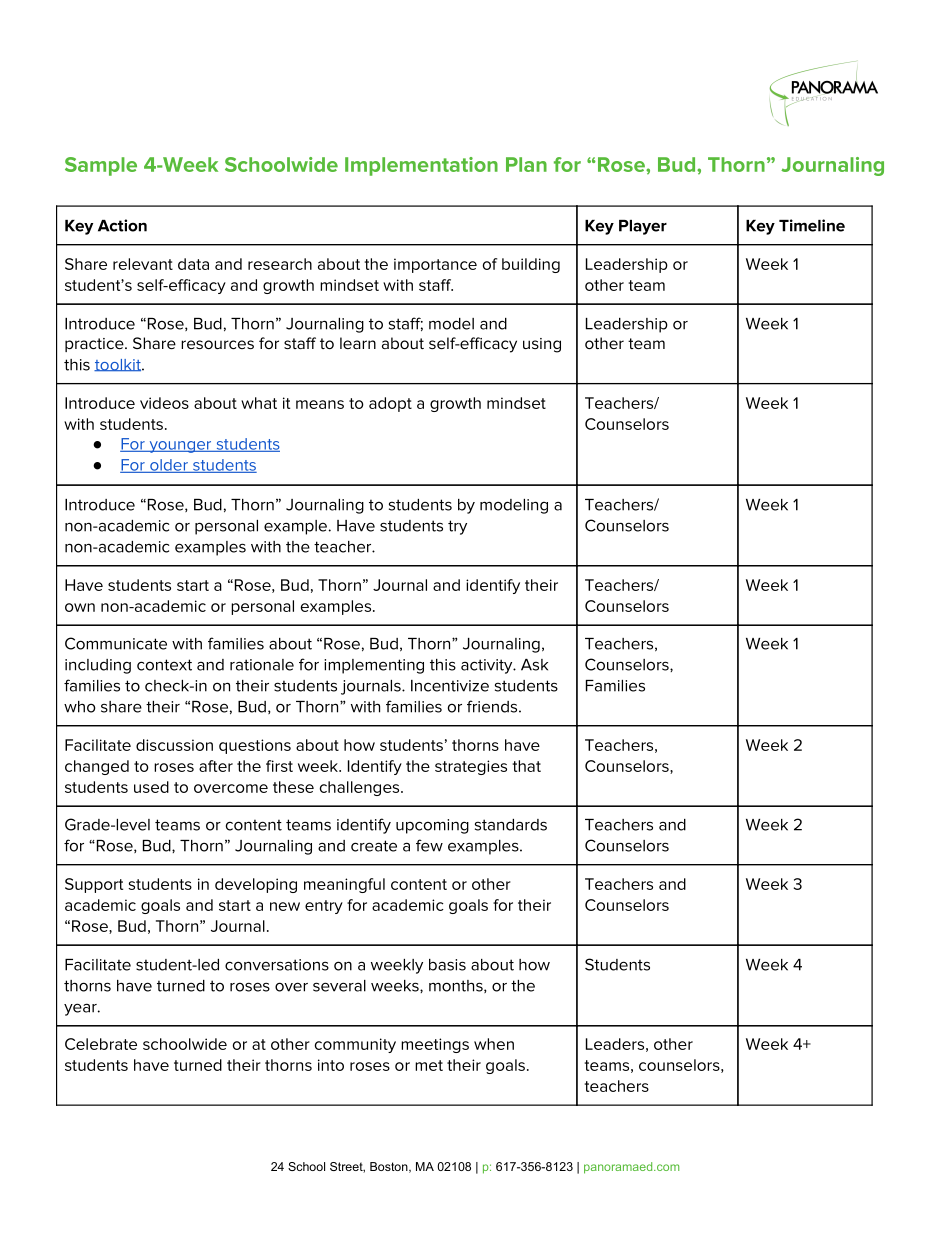 The width and height of the screenshot is (952, 1233). What do you see at coordinates (534, 665) in the screenshot?
I see `Ask` at bounding box center [534, 665].
